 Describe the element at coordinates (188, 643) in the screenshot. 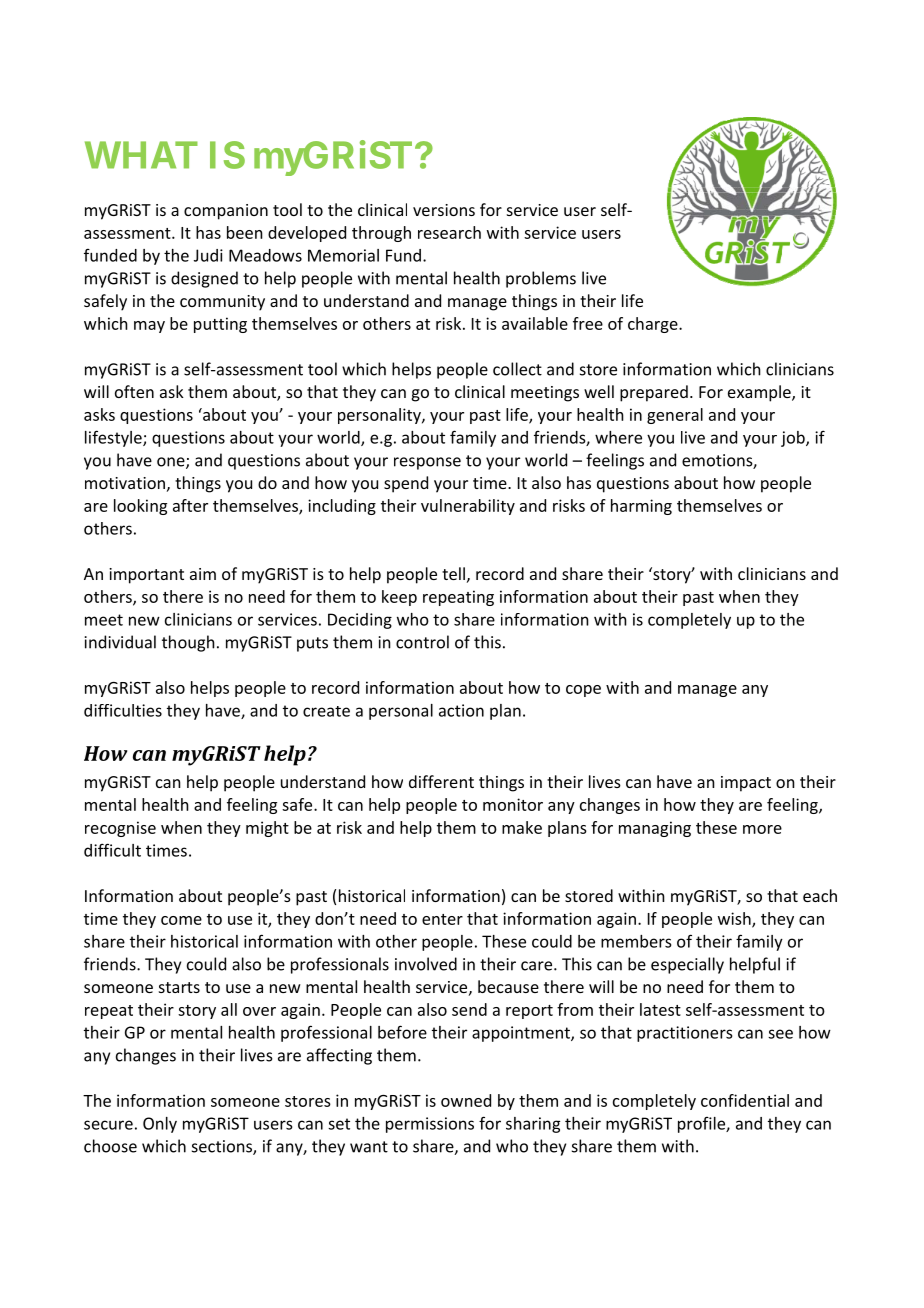

I see `though` at that location.
